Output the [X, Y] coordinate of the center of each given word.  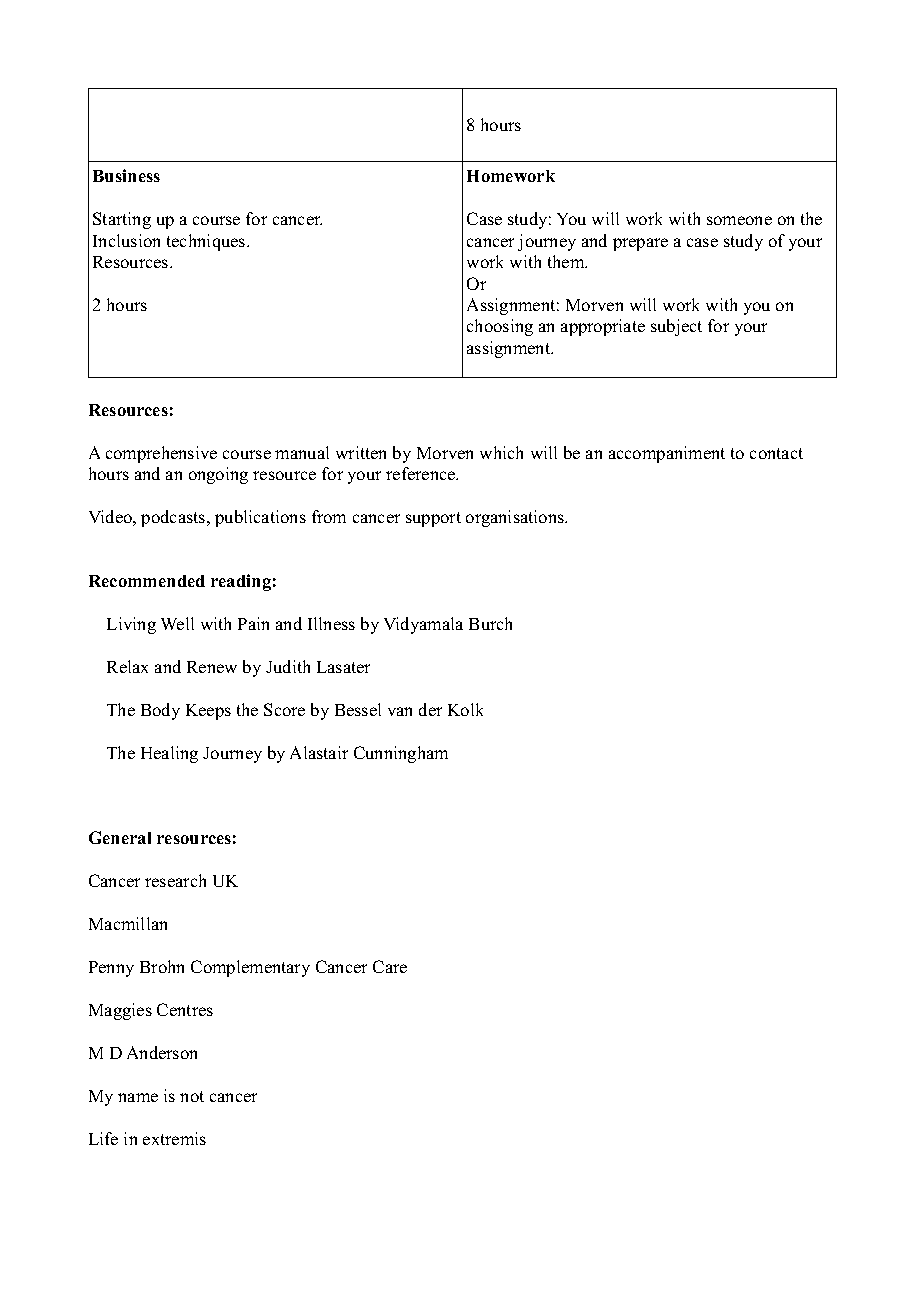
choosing [500, 327]
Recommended [147, 581]
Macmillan [128, 923]
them [567, 261]
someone [739, 220]
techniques [207, 242]
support [433, 519]
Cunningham [401, 754]
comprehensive [161, 454]
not [192, 1096]
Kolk [465, 709]
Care [390, 966]
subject [676, 327]
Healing [169, 754]
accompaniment [667, 454]
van [400, 711]
